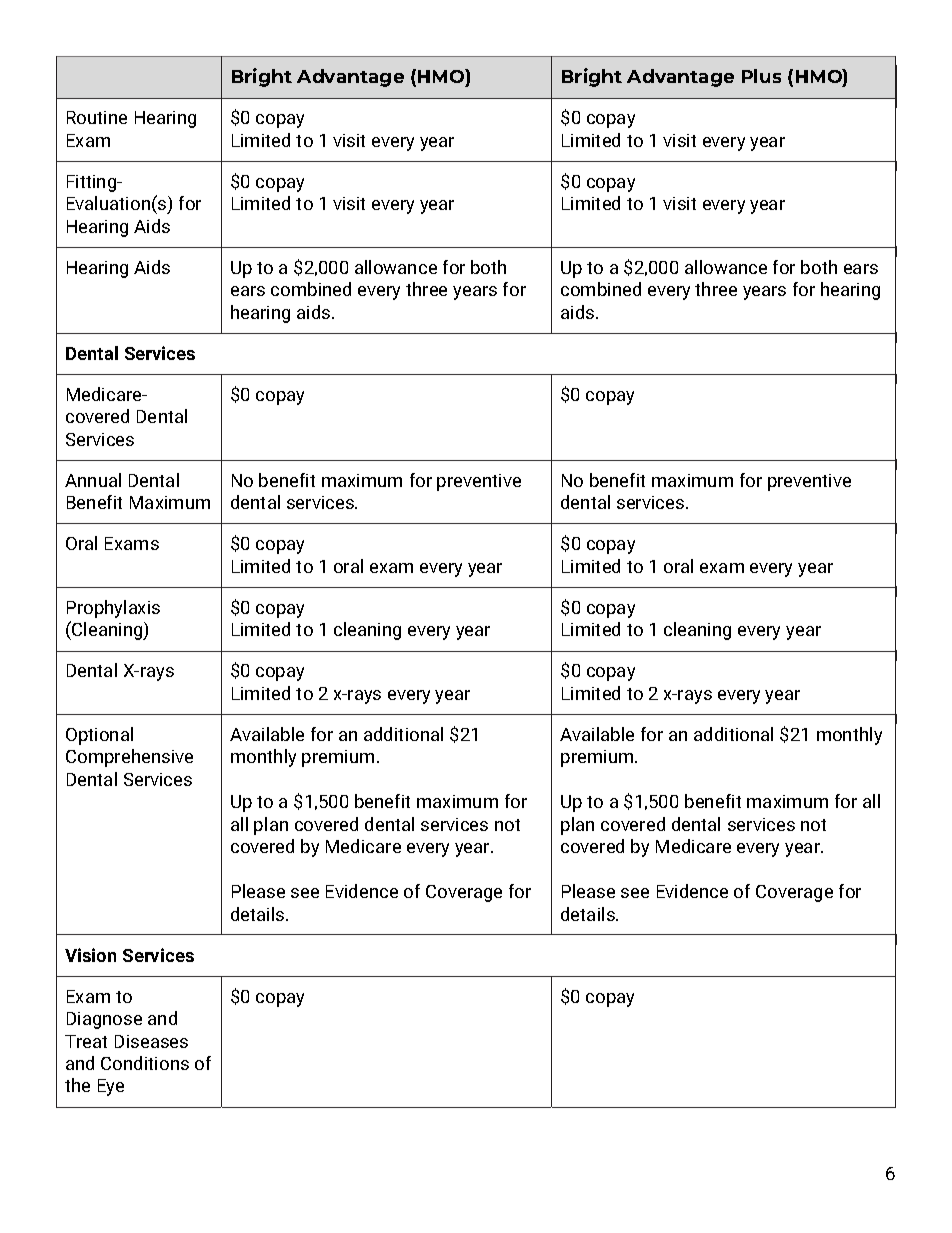 This screenshot has height=1233, width=952. What do you see at coordinates (761, 76) in the screenshot?
I see `Plus` at bounding box center [761, 76].
